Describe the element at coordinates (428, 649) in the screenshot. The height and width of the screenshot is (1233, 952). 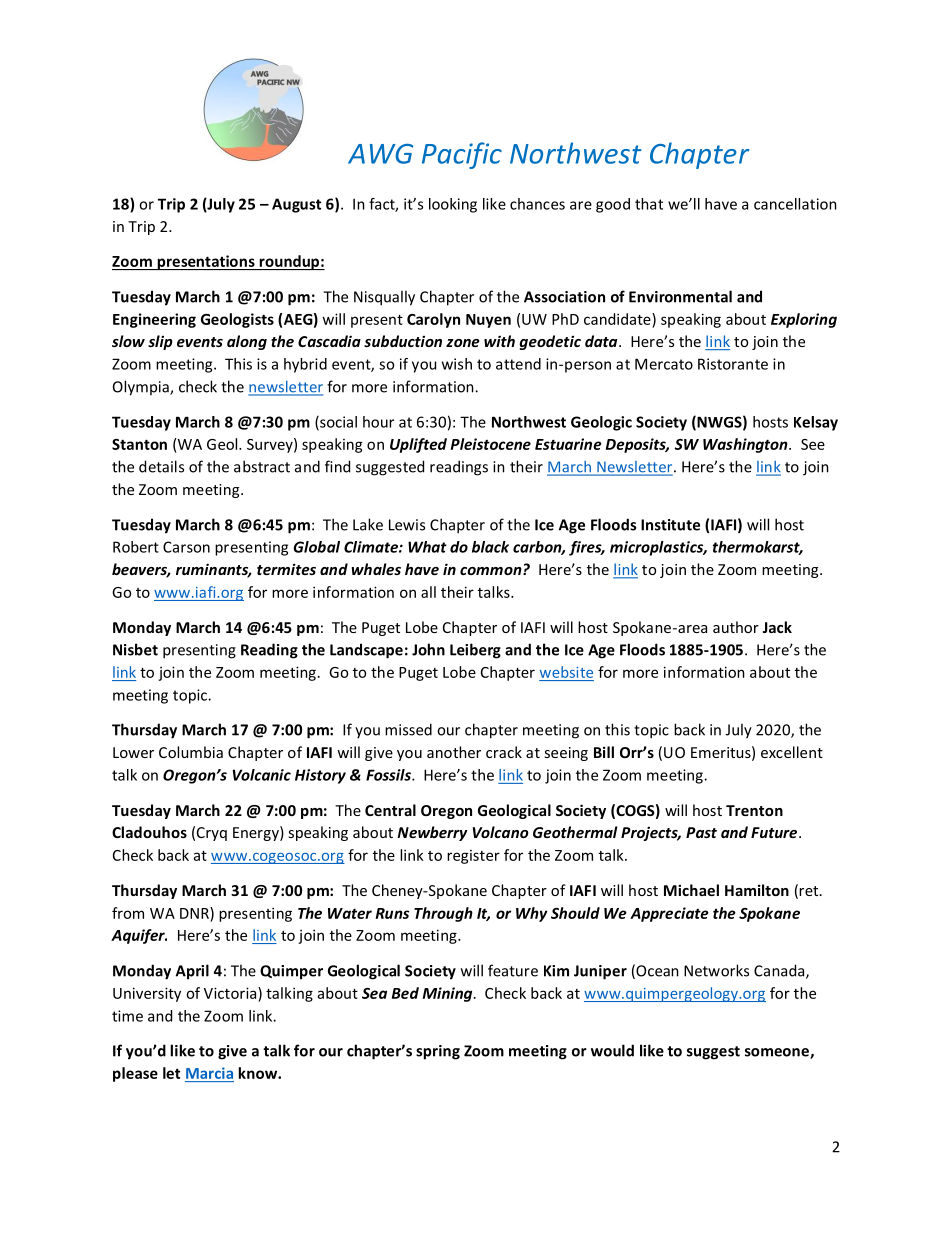
I see `John` at that location.
